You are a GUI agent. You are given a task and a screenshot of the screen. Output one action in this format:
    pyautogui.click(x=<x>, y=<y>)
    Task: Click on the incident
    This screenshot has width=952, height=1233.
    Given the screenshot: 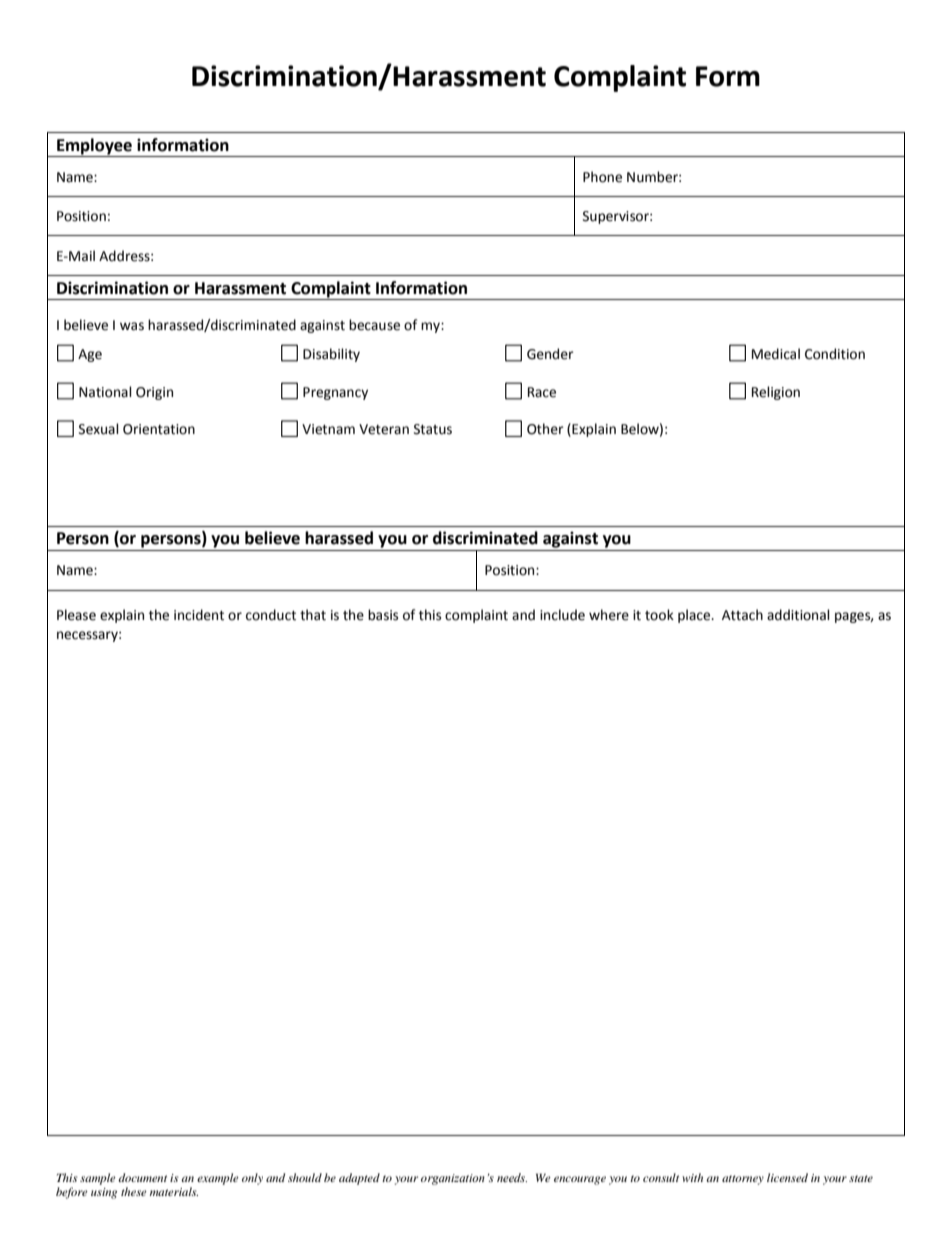 What is the action you would take?
    pyautogui.click(x=199, y=615)
